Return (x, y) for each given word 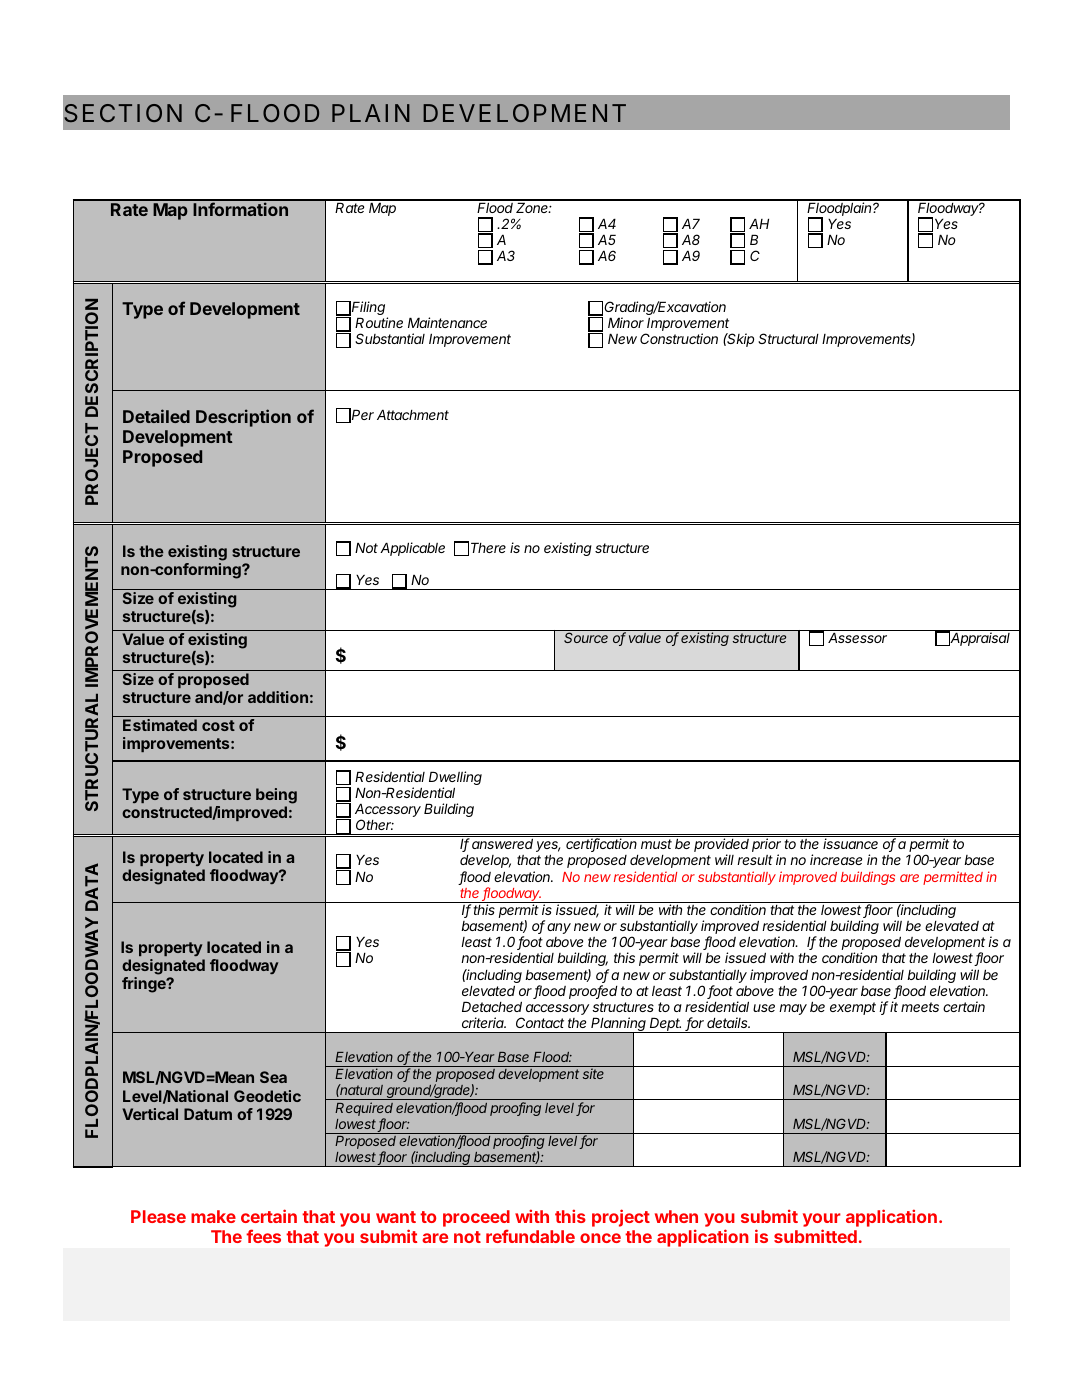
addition (278, 697)
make (213, 1216)
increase (836, 859)
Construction (679, 338)
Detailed (156, 416)
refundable (530, 1236)
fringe (145, 985)
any (559, 928)
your (822, 1221)
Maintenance (447, 322)
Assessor (857, 637)
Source (586, 637)
